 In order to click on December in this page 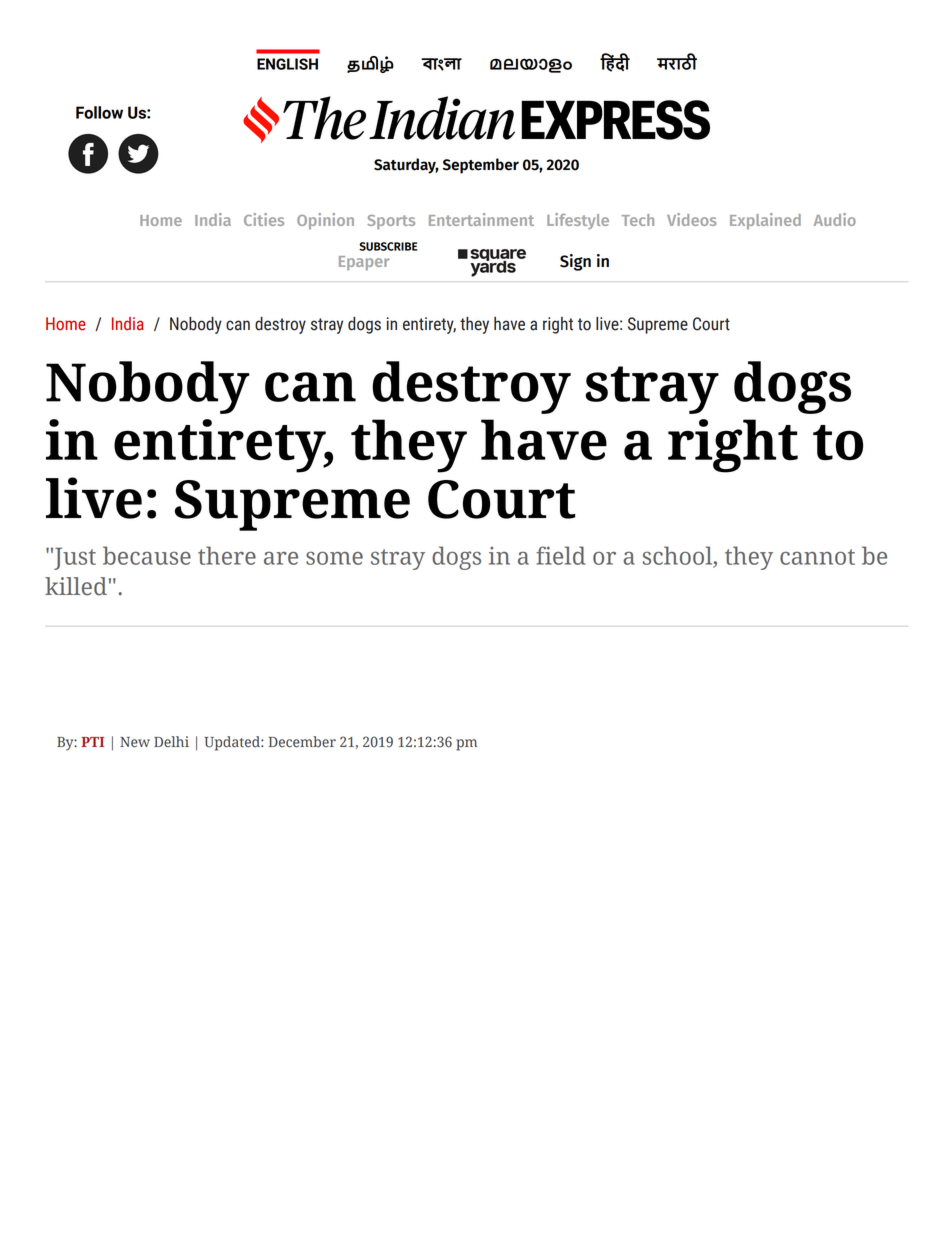, I will do `click(302, 742)`.
